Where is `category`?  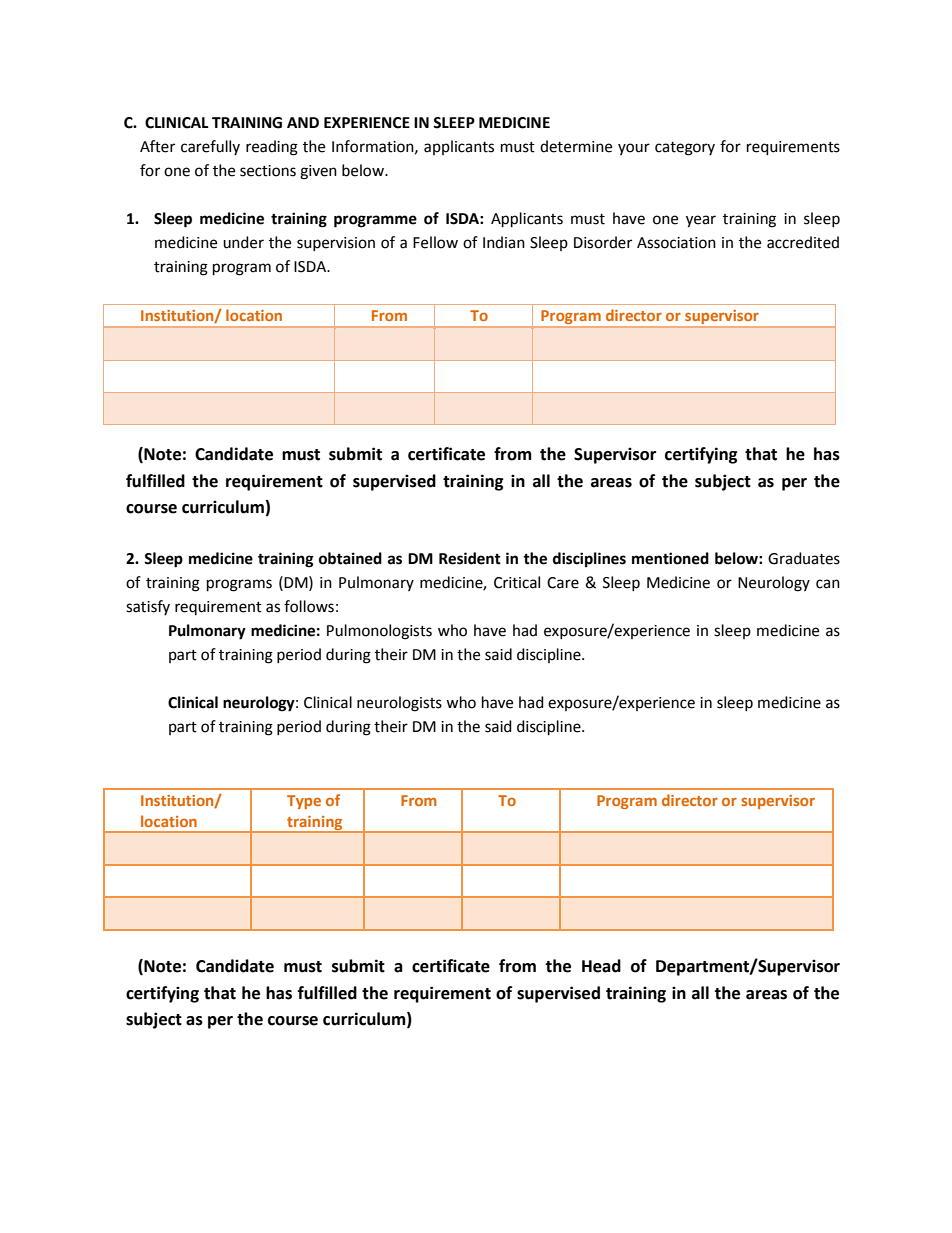 category is located at coordinates (685, 149).
